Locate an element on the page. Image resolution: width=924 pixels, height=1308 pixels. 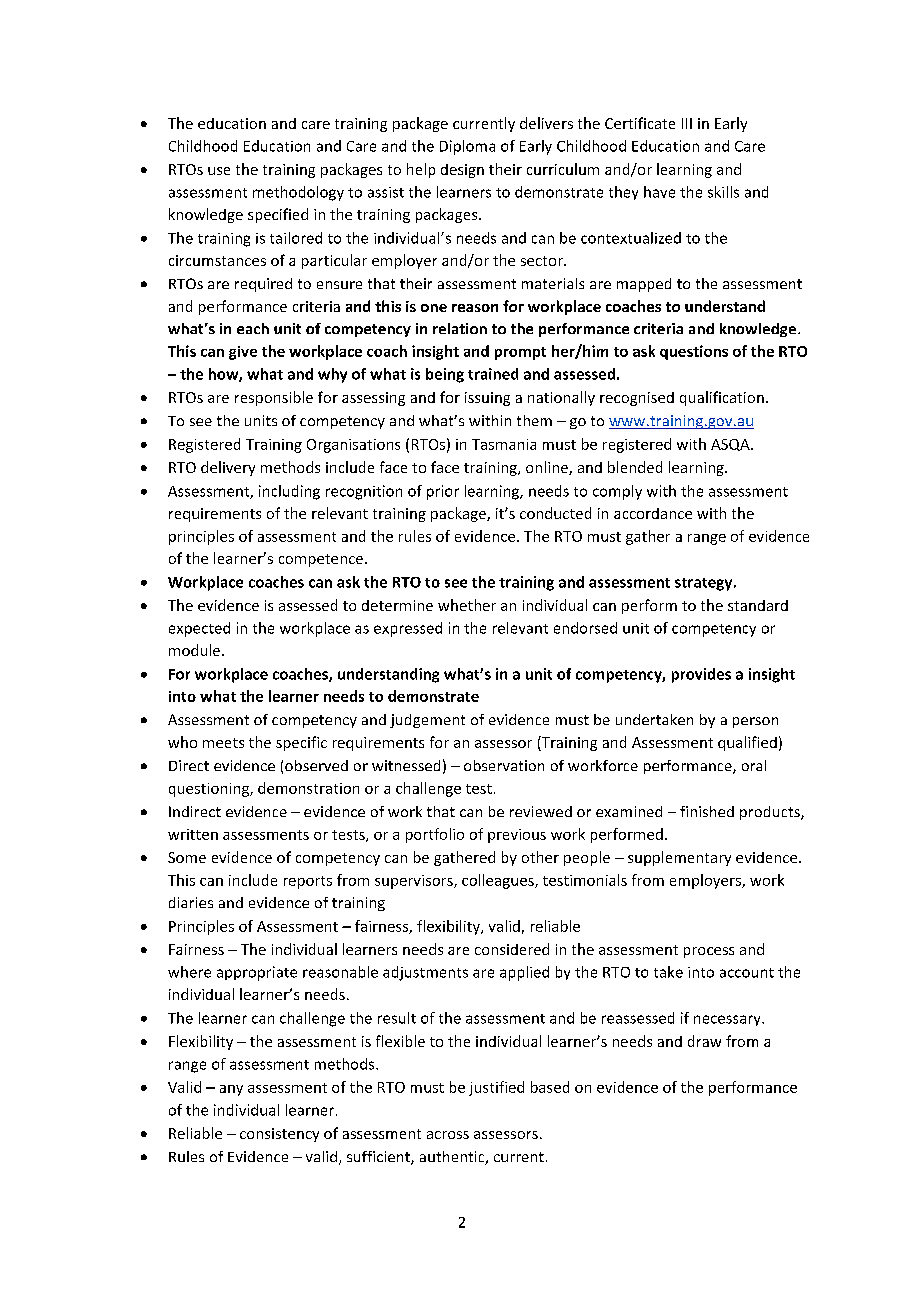
whether is located at coordinates (467, 605).
